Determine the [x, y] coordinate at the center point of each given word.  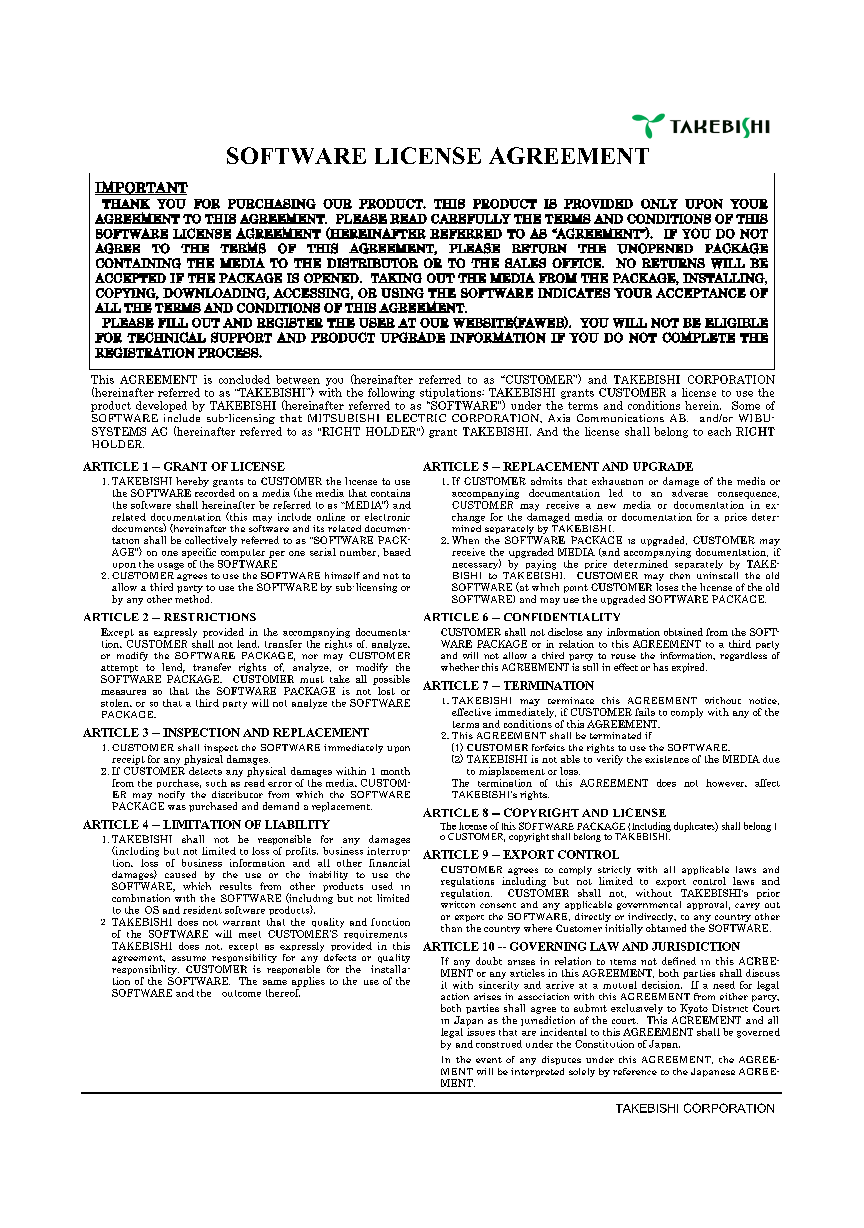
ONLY [659, 204]
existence [667, 759]
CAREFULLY [471, 219]
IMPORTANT [141, 188]
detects [205, 771]
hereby [192, 483]
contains [390, 493]
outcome [241, 993]
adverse [690, 493]
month [395, 771]
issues [481, 1030]
